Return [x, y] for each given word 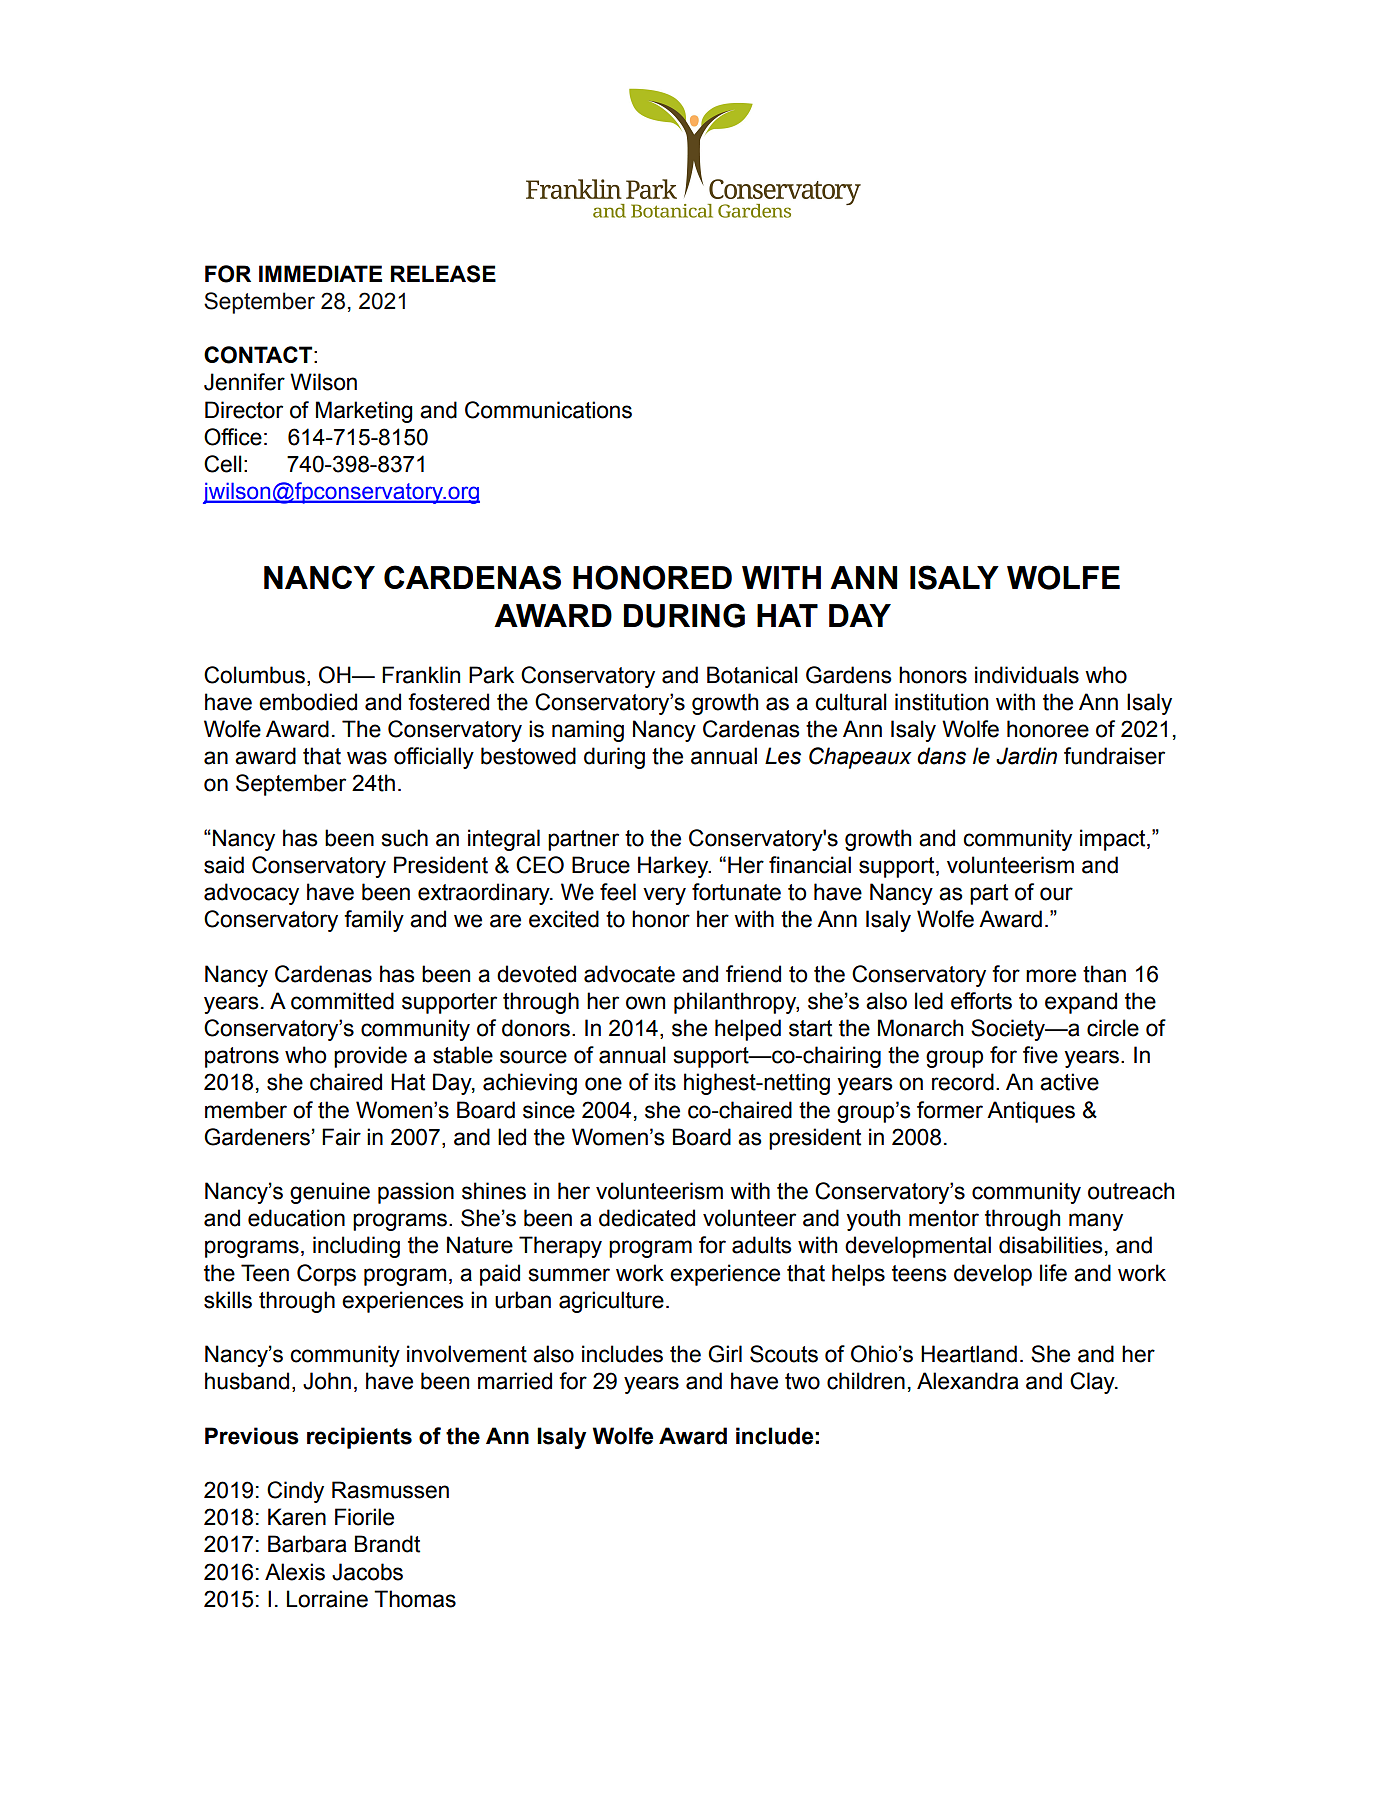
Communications [548, 410]
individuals [1027, 675]
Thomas [415, 1599]
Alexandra [968, 1381]
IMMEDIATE [320, 273]
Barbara [307, 1544]
